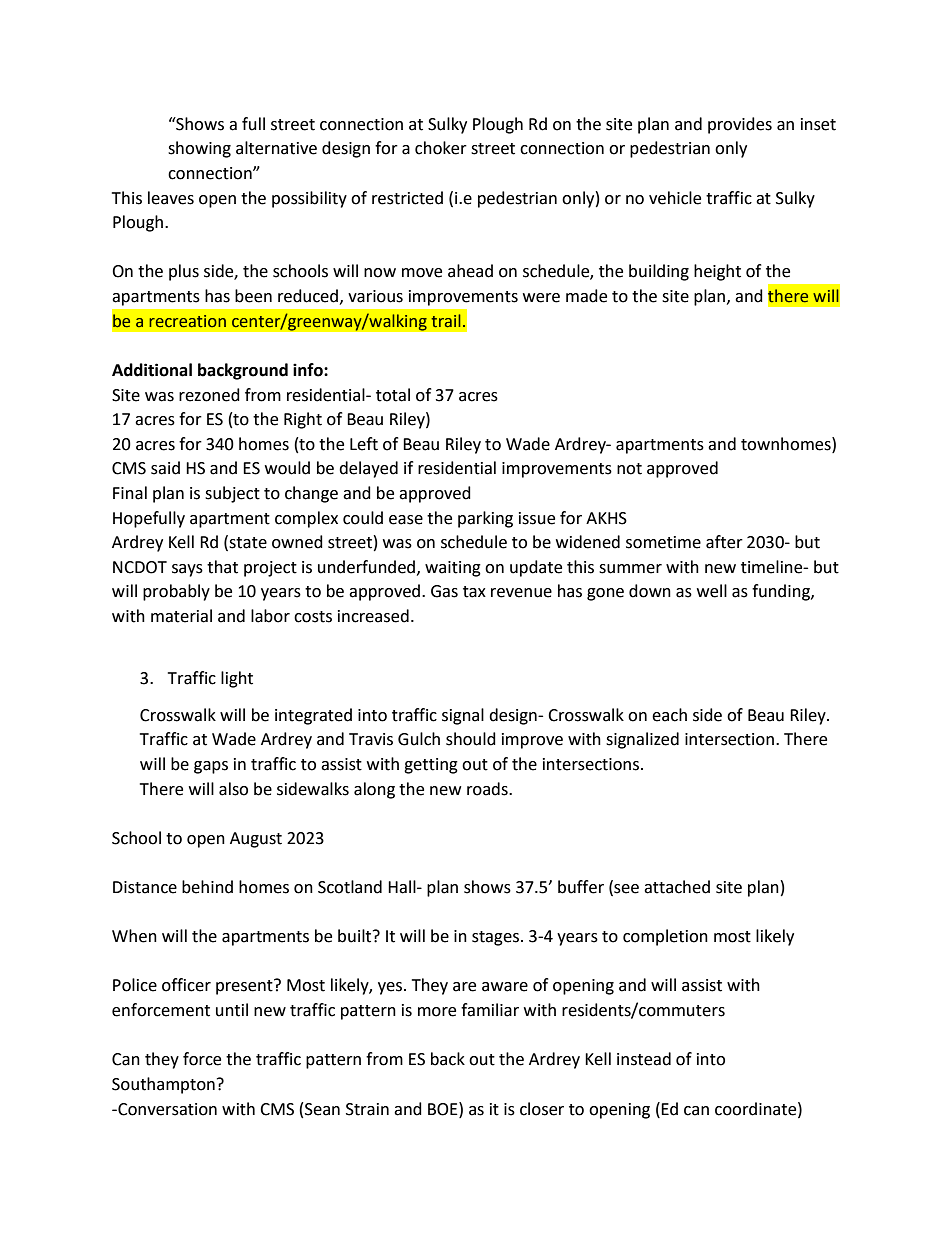 The height and width of the screenshot is (1233, 952). I want to click on each, so click(669, 715).
